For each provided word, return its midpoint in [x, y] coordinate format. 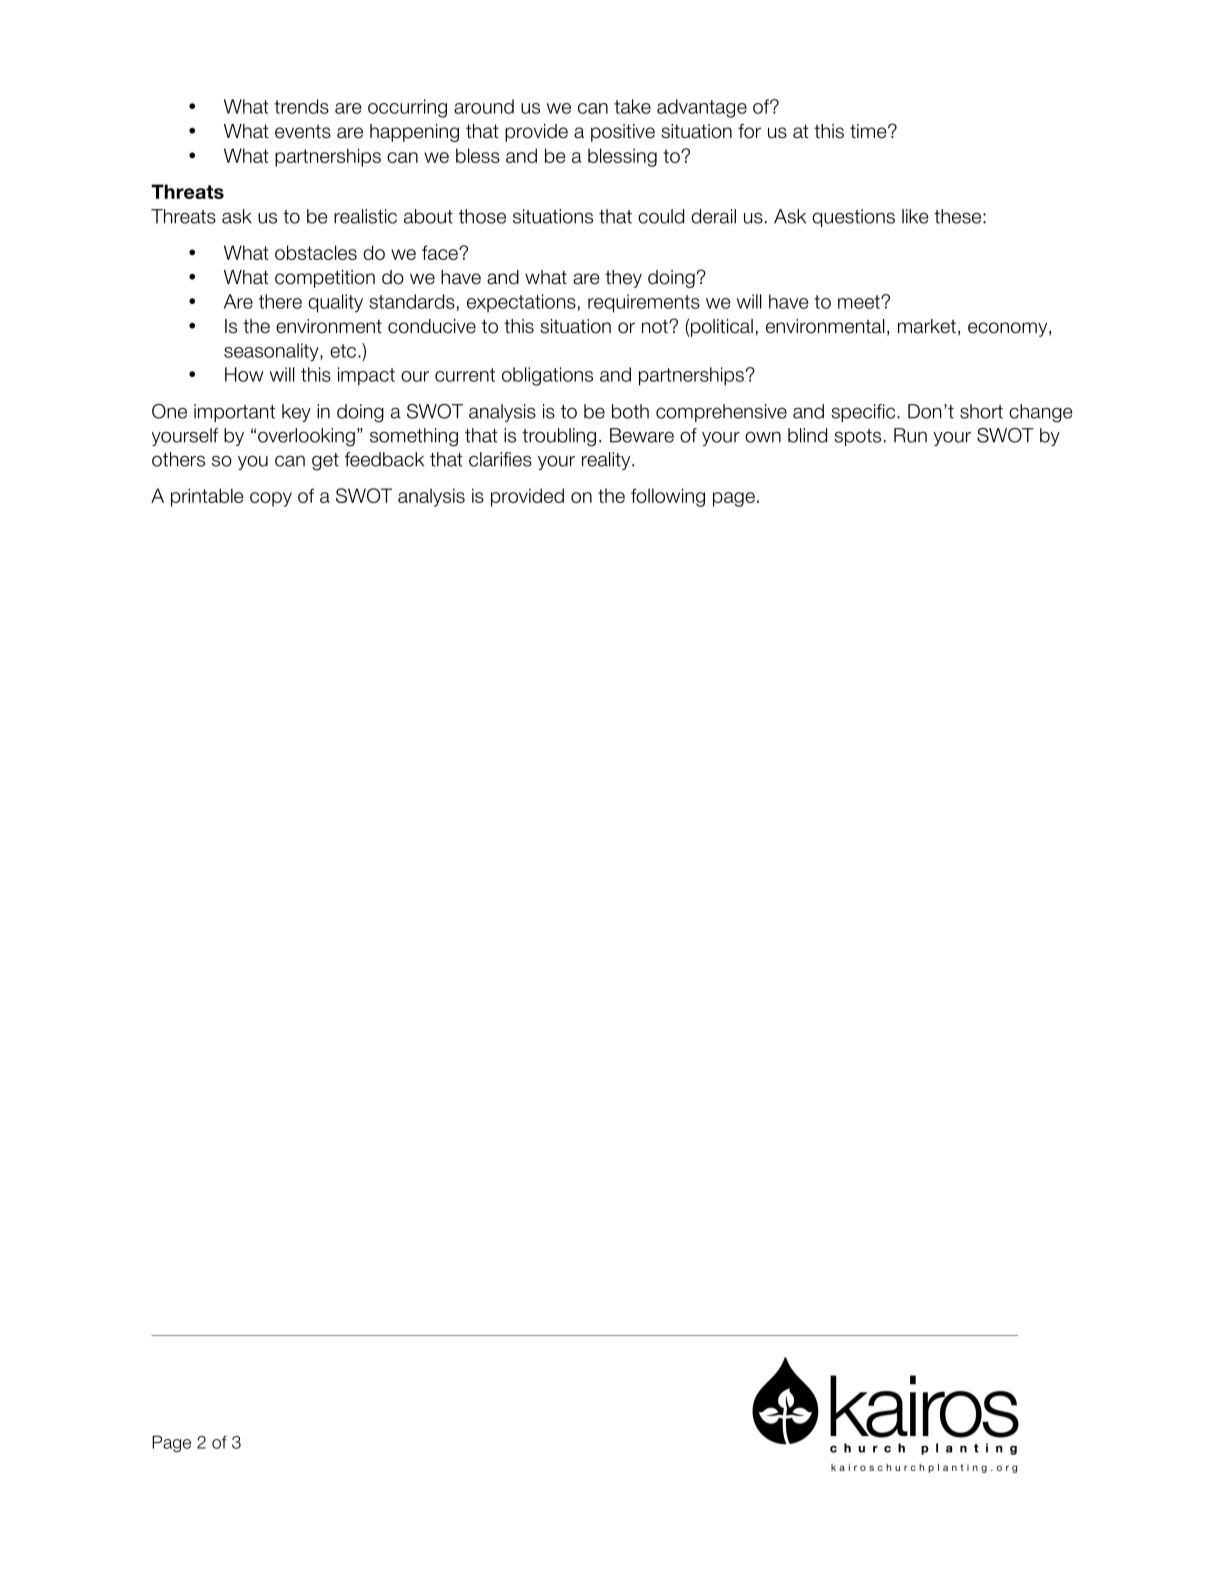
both [630, 411]
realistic [365, 216]
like [915, 216]
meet [860, 302]
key [296, 413]
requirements [644, 303]
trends [301, 106]
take [632, 106]
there [280, 301]
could [661, 216]
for [749, 131]
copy [271, 499]
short [981, 411]
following [668, 497]
